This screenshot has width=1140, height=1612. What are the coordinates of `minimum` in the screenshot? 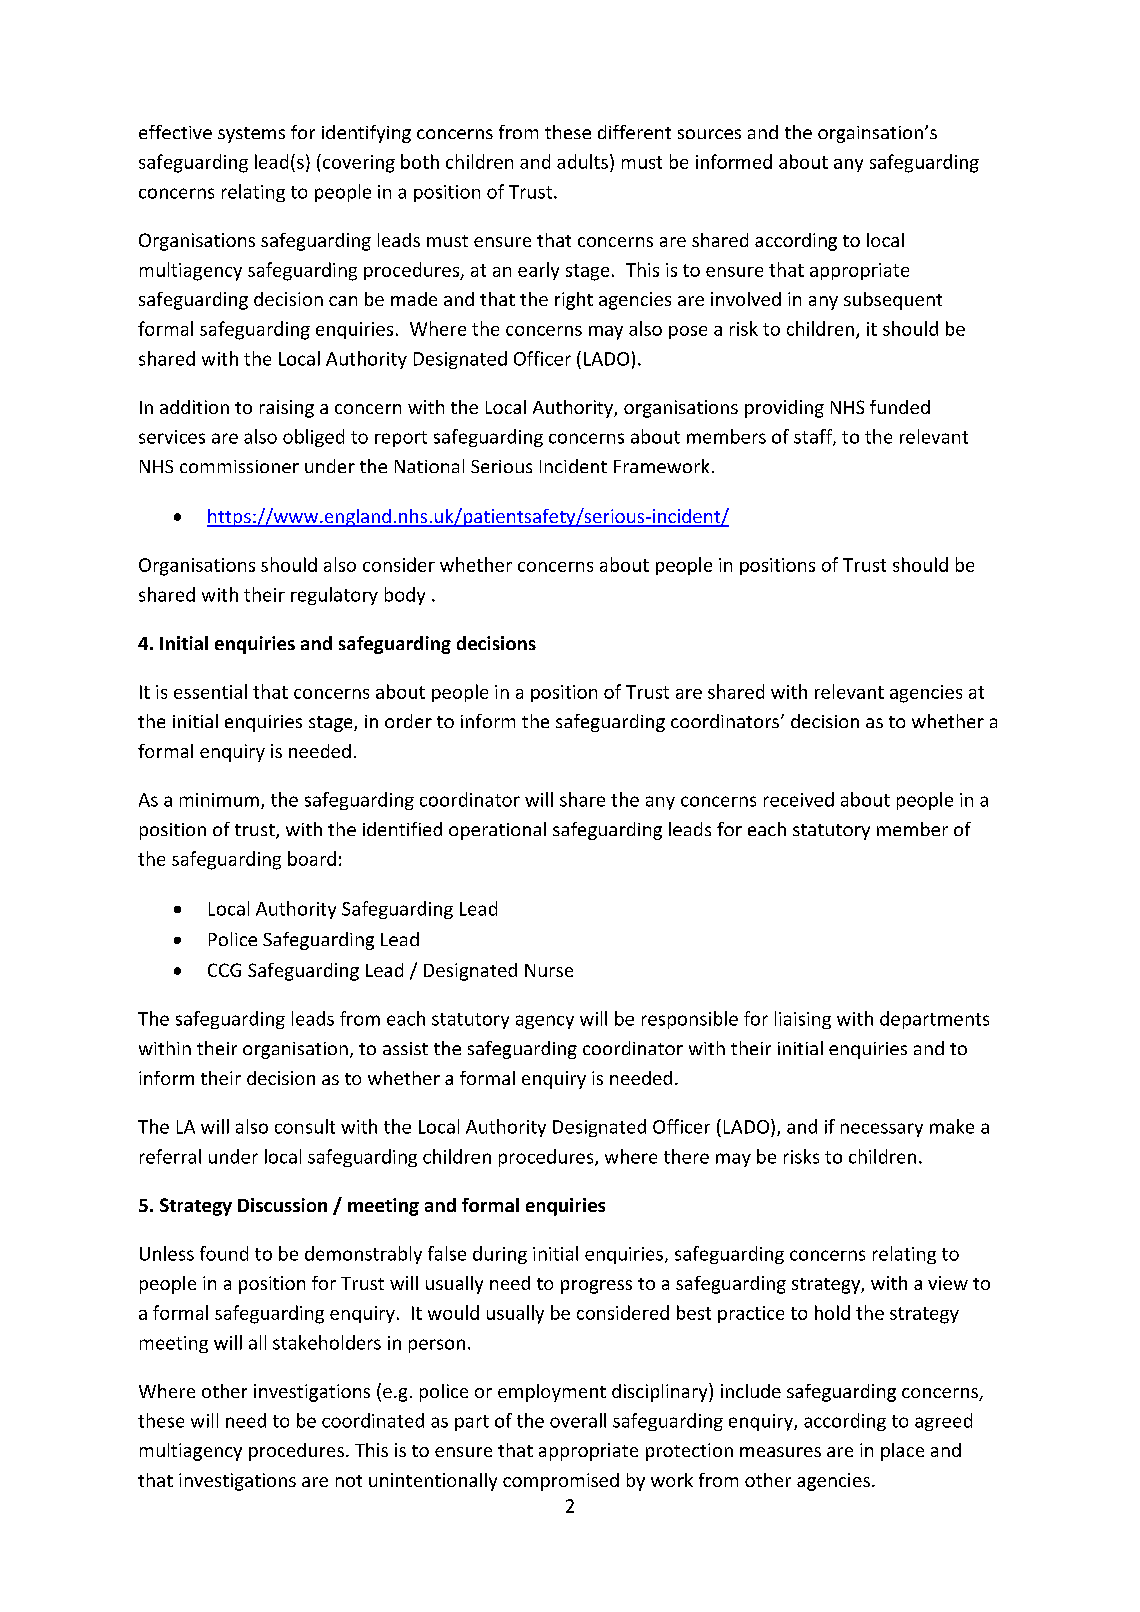 It's located at (219, 800).
